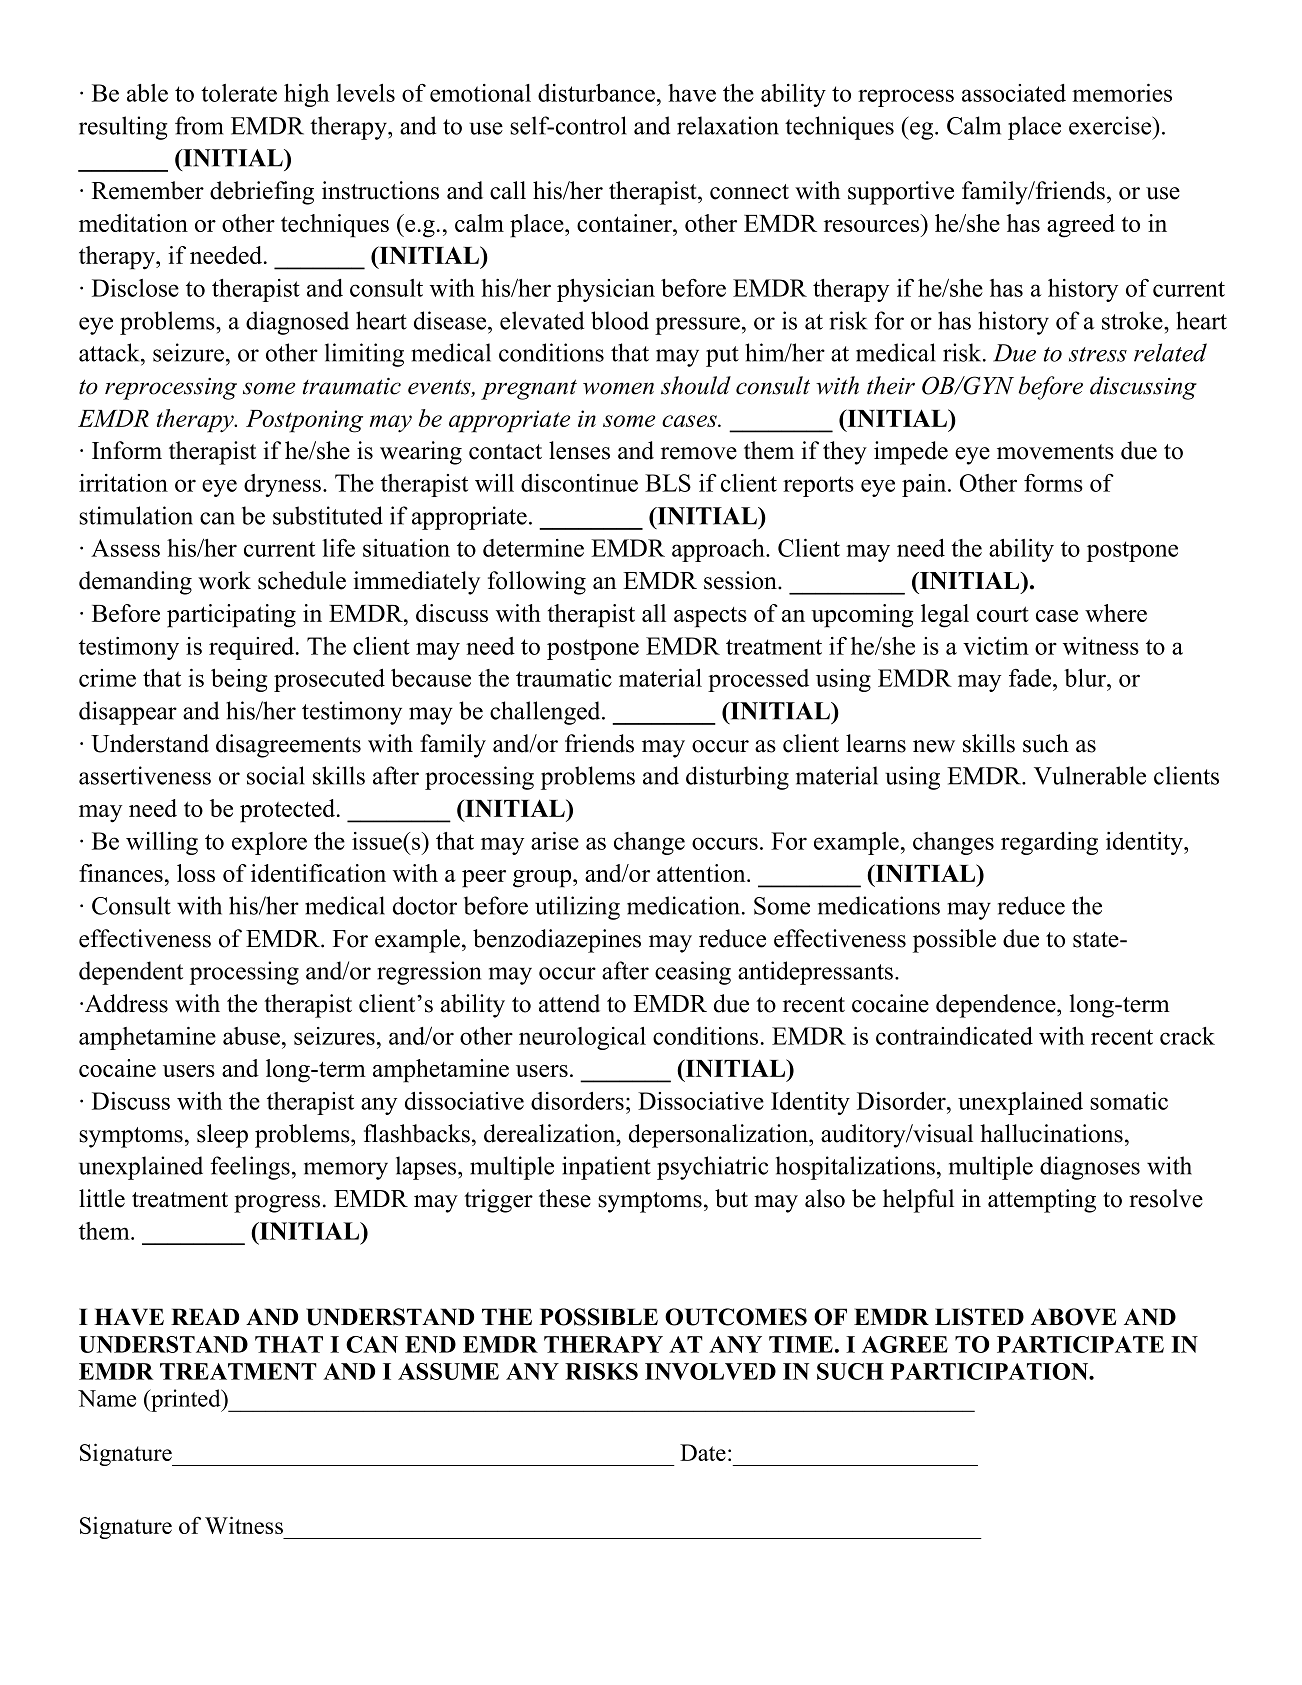 The width and height of the document is (1302, 1685). I want to click on dependence, so click(997, 1006).
